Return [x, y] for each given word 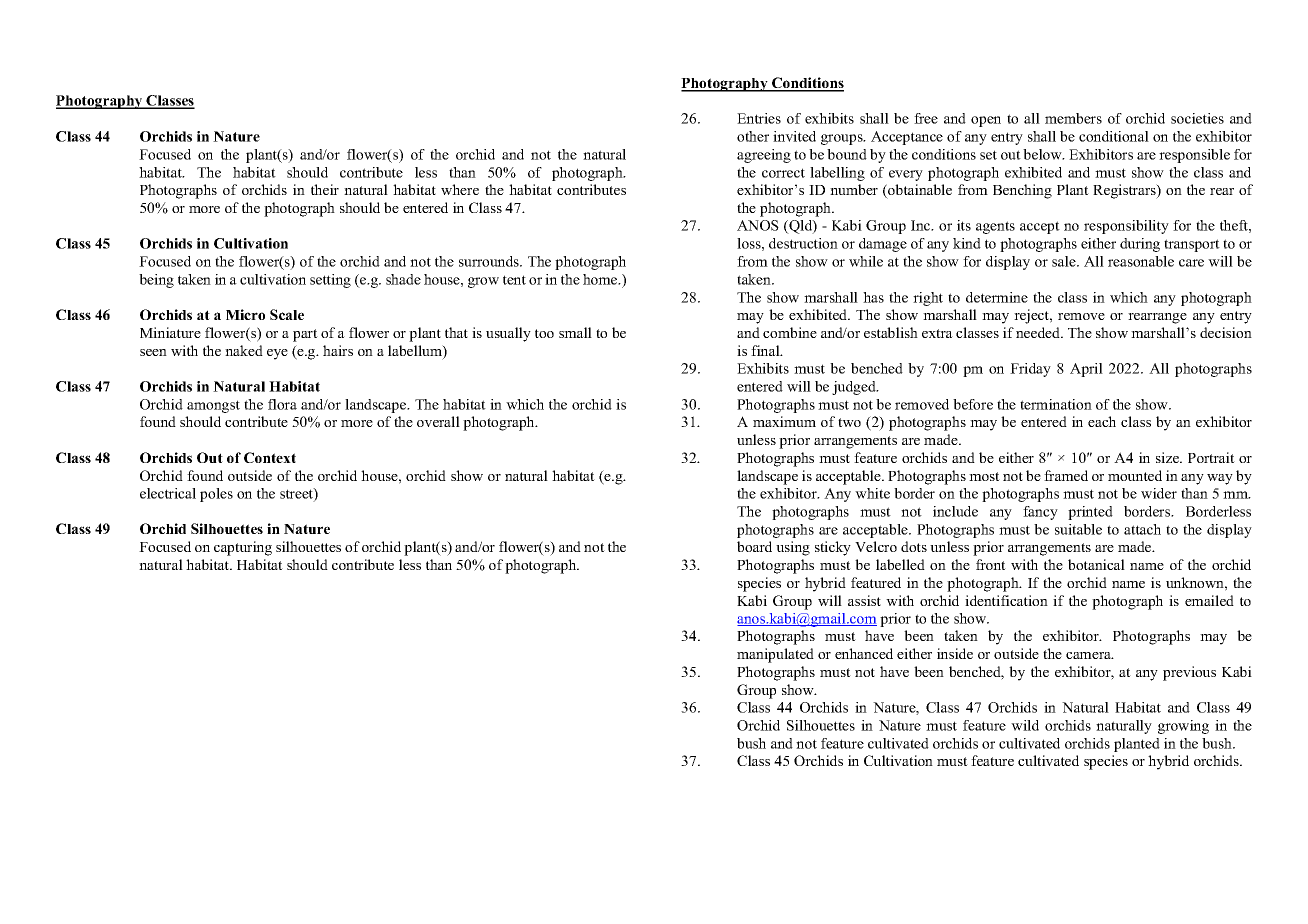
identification [1006, 600]
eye [277, 354]
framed [1066, 475]
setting [330, 281]
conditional [1114, 136]
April [1086, 370]
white [872, 493]
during [1140, 245]
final [766, 350]
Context [270, 457]
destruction [803, 243]
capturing [243, 548]
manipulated [775, 655]
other [753, 136]
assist [864, 600]
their [325, 189]
